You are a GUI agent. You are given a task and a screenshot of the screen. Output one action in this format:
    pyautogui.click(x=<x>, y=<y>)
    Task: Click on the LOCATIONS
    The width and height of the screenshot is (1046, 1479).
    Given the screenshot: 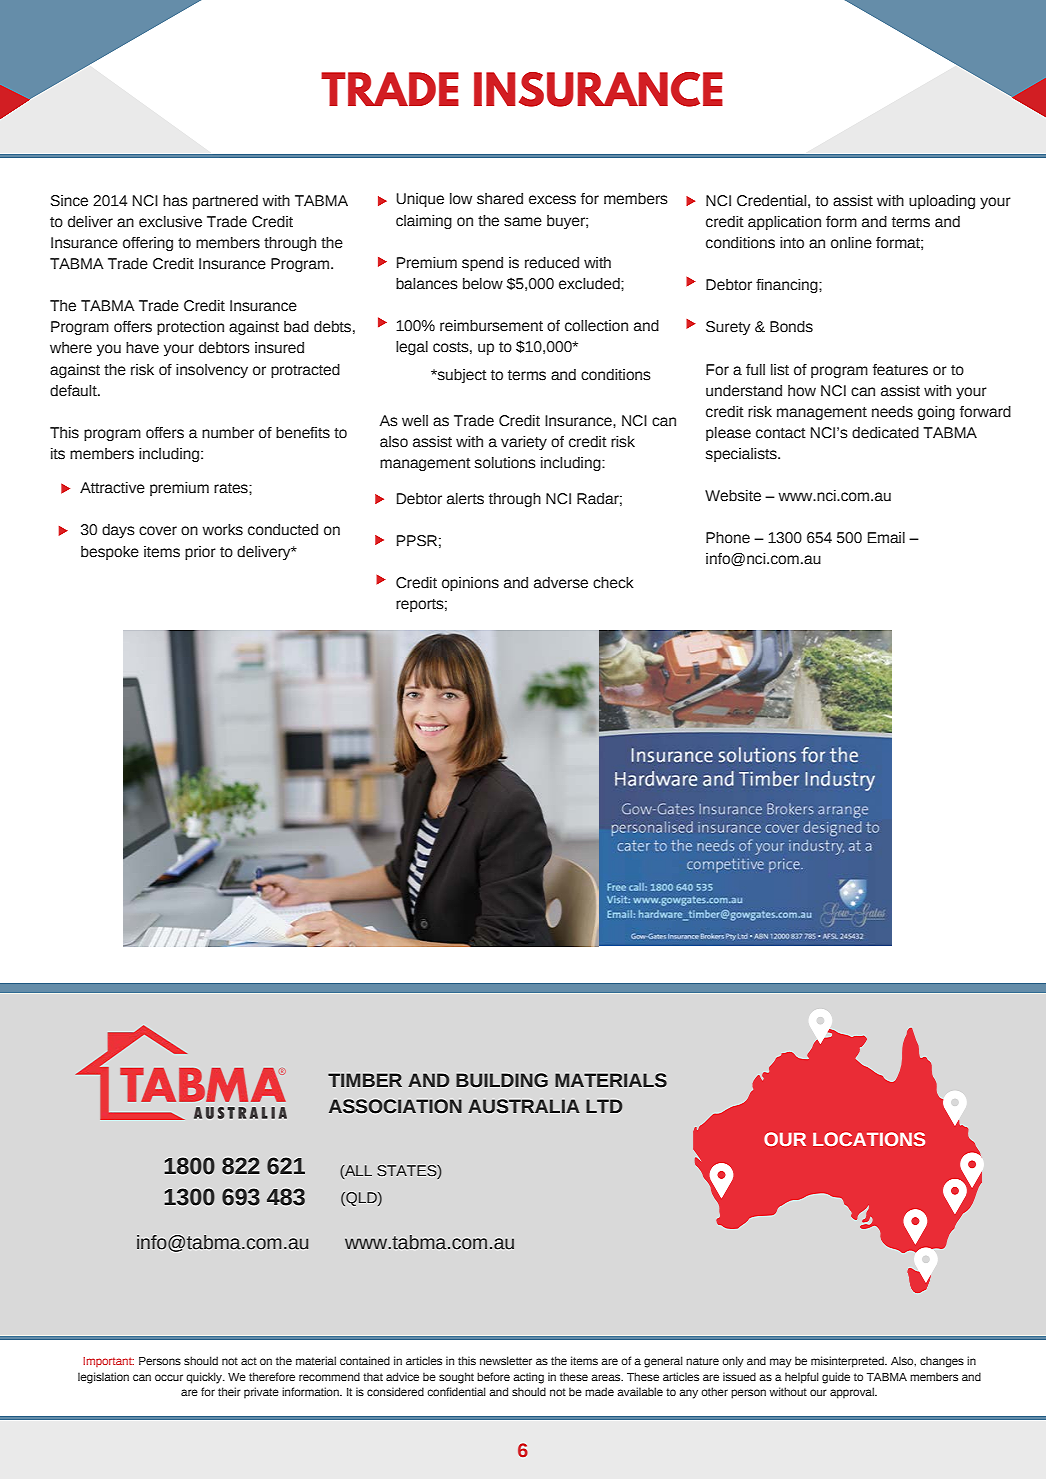 What is the action you would take?
    pyautogui.click(x=869, y=1139)
